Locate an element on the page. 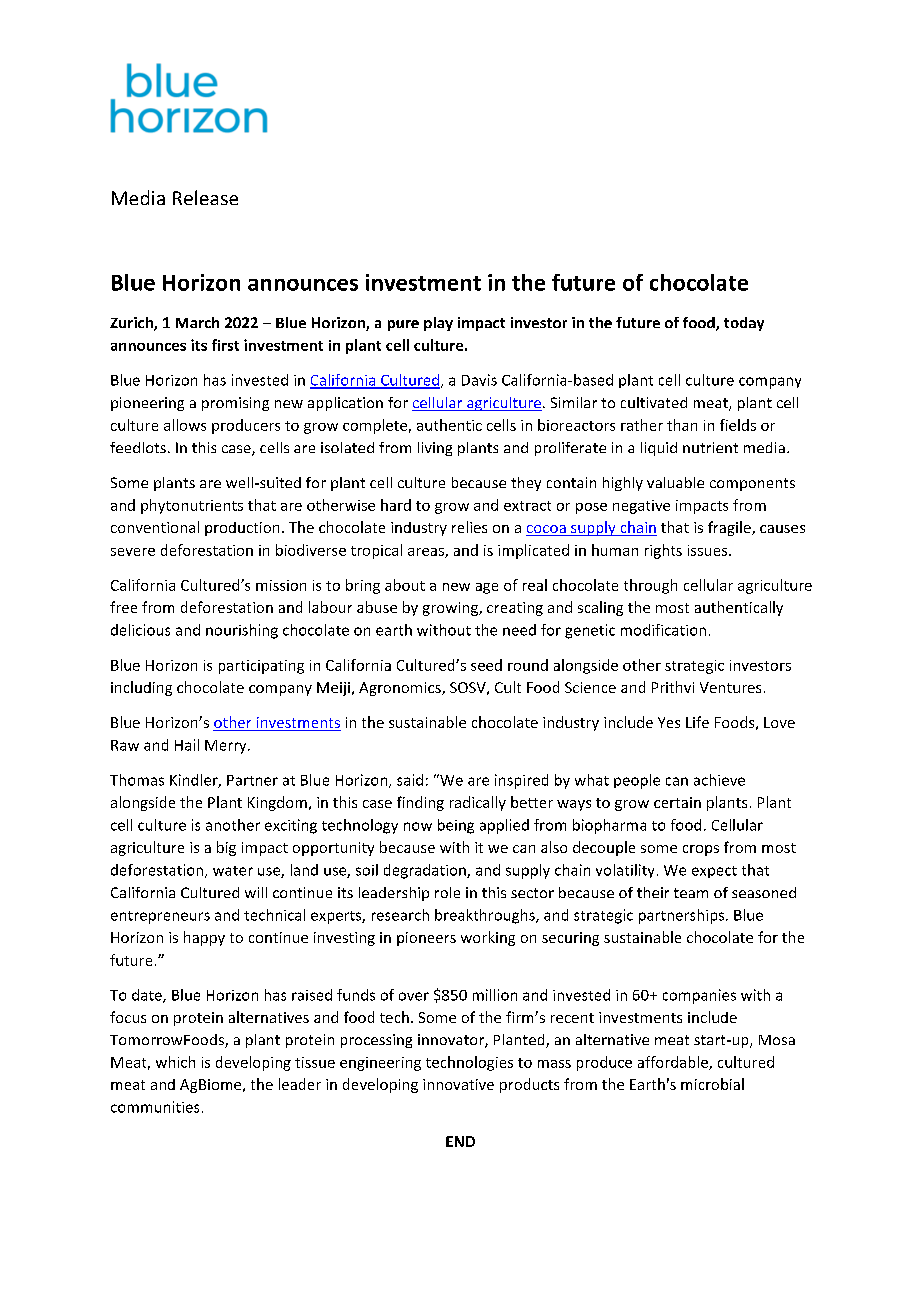  participating is located at coordinates (261, 667).
